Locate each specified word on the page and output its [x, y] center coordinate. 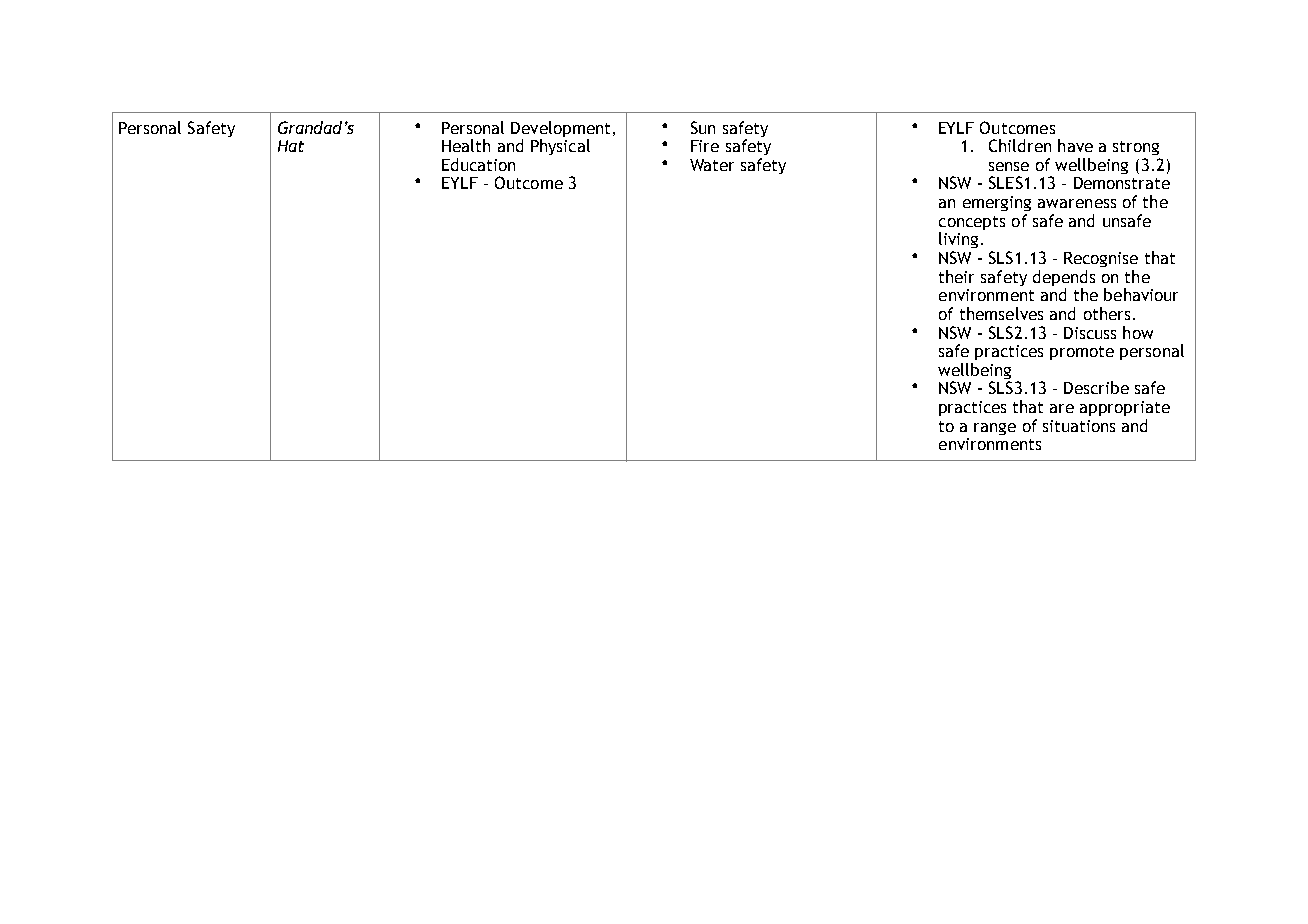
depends [1064, 279]
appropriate [1125, 408]
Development [560, 130]
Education [478, 164]
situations [1079, 426]
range [995, 429]
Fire [705, 146]
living [958, 240]
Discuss [1090, 333]
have [1075, 145]
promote [1082, 353]
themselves [1001, 313]
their [956, 276]
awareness [1077, 203]
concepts [972, 224]
